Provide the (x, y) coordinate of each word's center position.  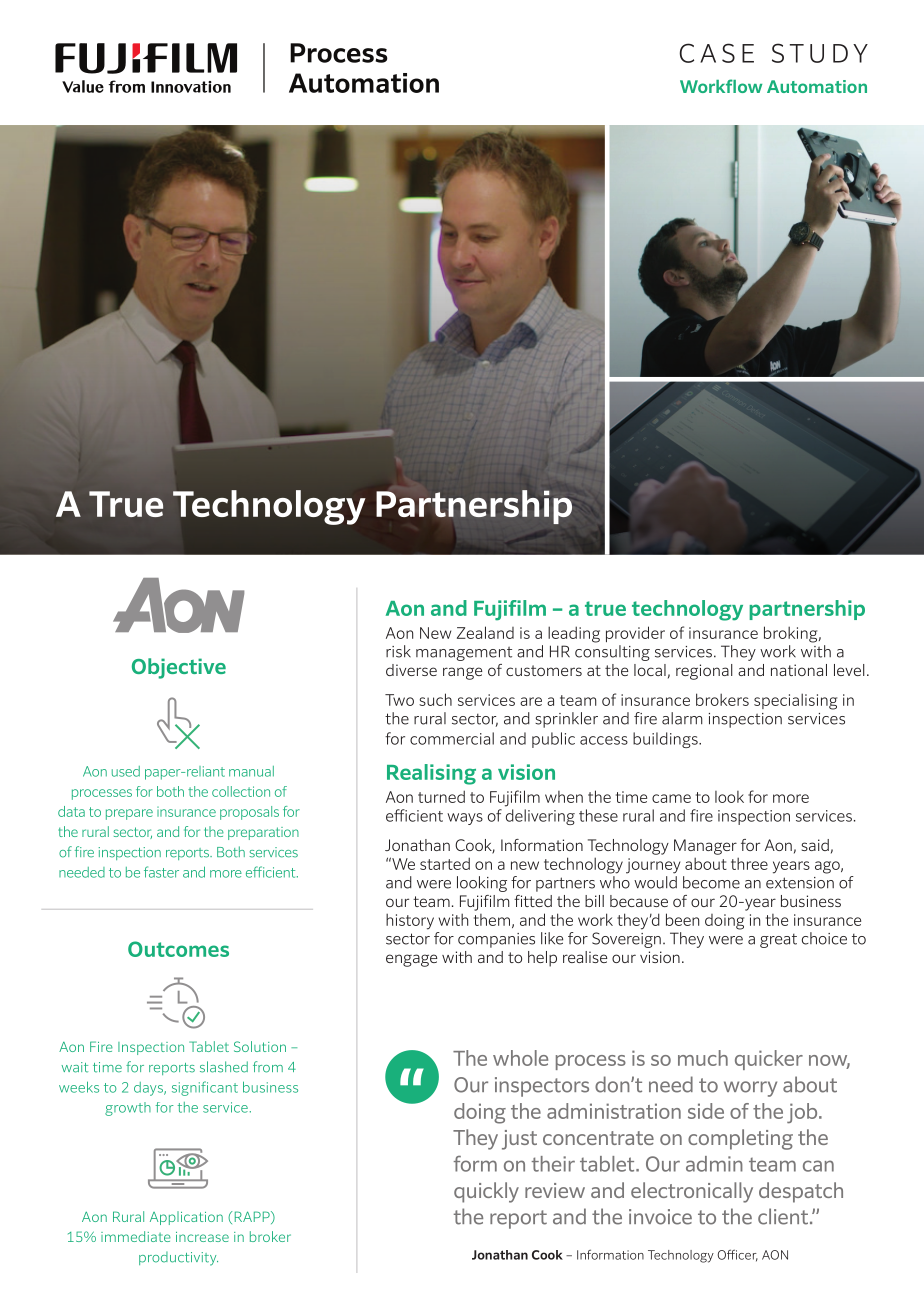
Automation (817, 86)
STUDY (820, 53)
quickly (486, 1192)
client (783, 1216)
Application (186, 1218)
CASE (717, 53)
